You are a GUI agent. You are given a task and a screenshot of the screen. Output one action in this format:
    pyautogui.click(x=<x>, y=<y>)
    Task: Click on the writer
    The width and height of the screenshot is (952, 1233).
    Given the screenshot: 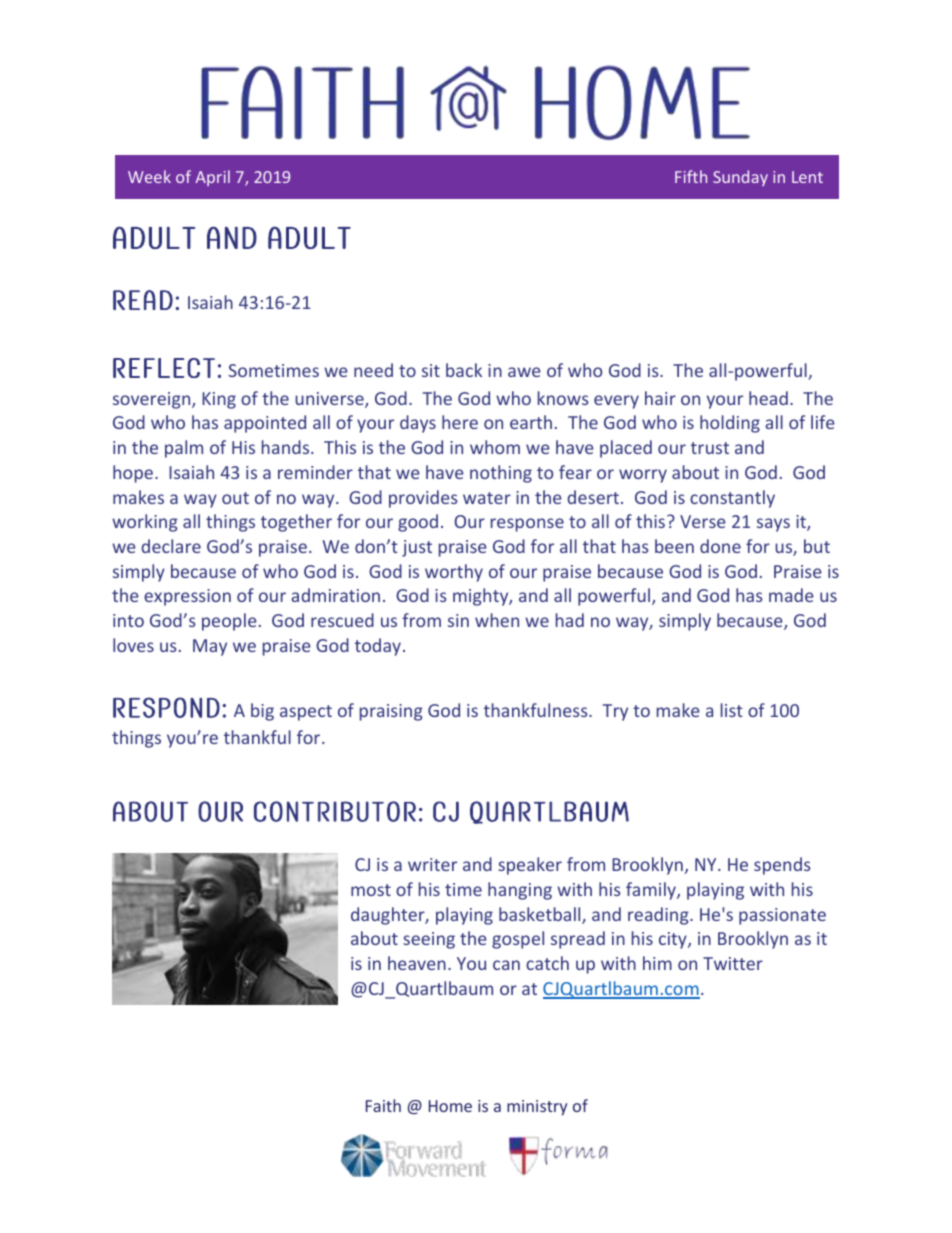 What is the action you would take?
    pyautogui.click(x=432, y=864)
